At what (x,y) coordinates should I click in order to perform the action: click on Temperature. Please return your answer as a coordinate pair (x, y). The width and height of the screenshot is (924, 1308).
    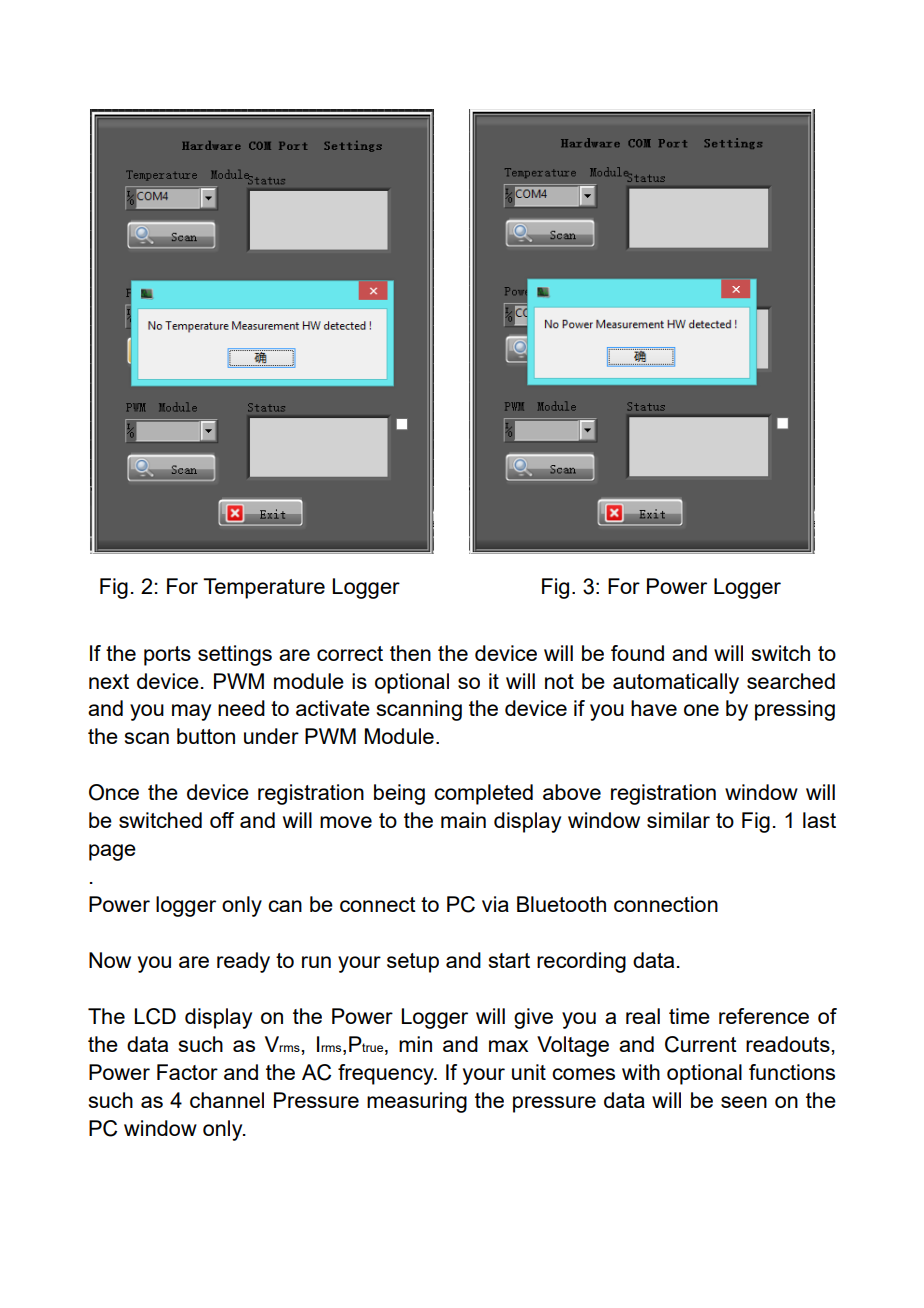
    Looking at the image, I should click on (264, 588).
